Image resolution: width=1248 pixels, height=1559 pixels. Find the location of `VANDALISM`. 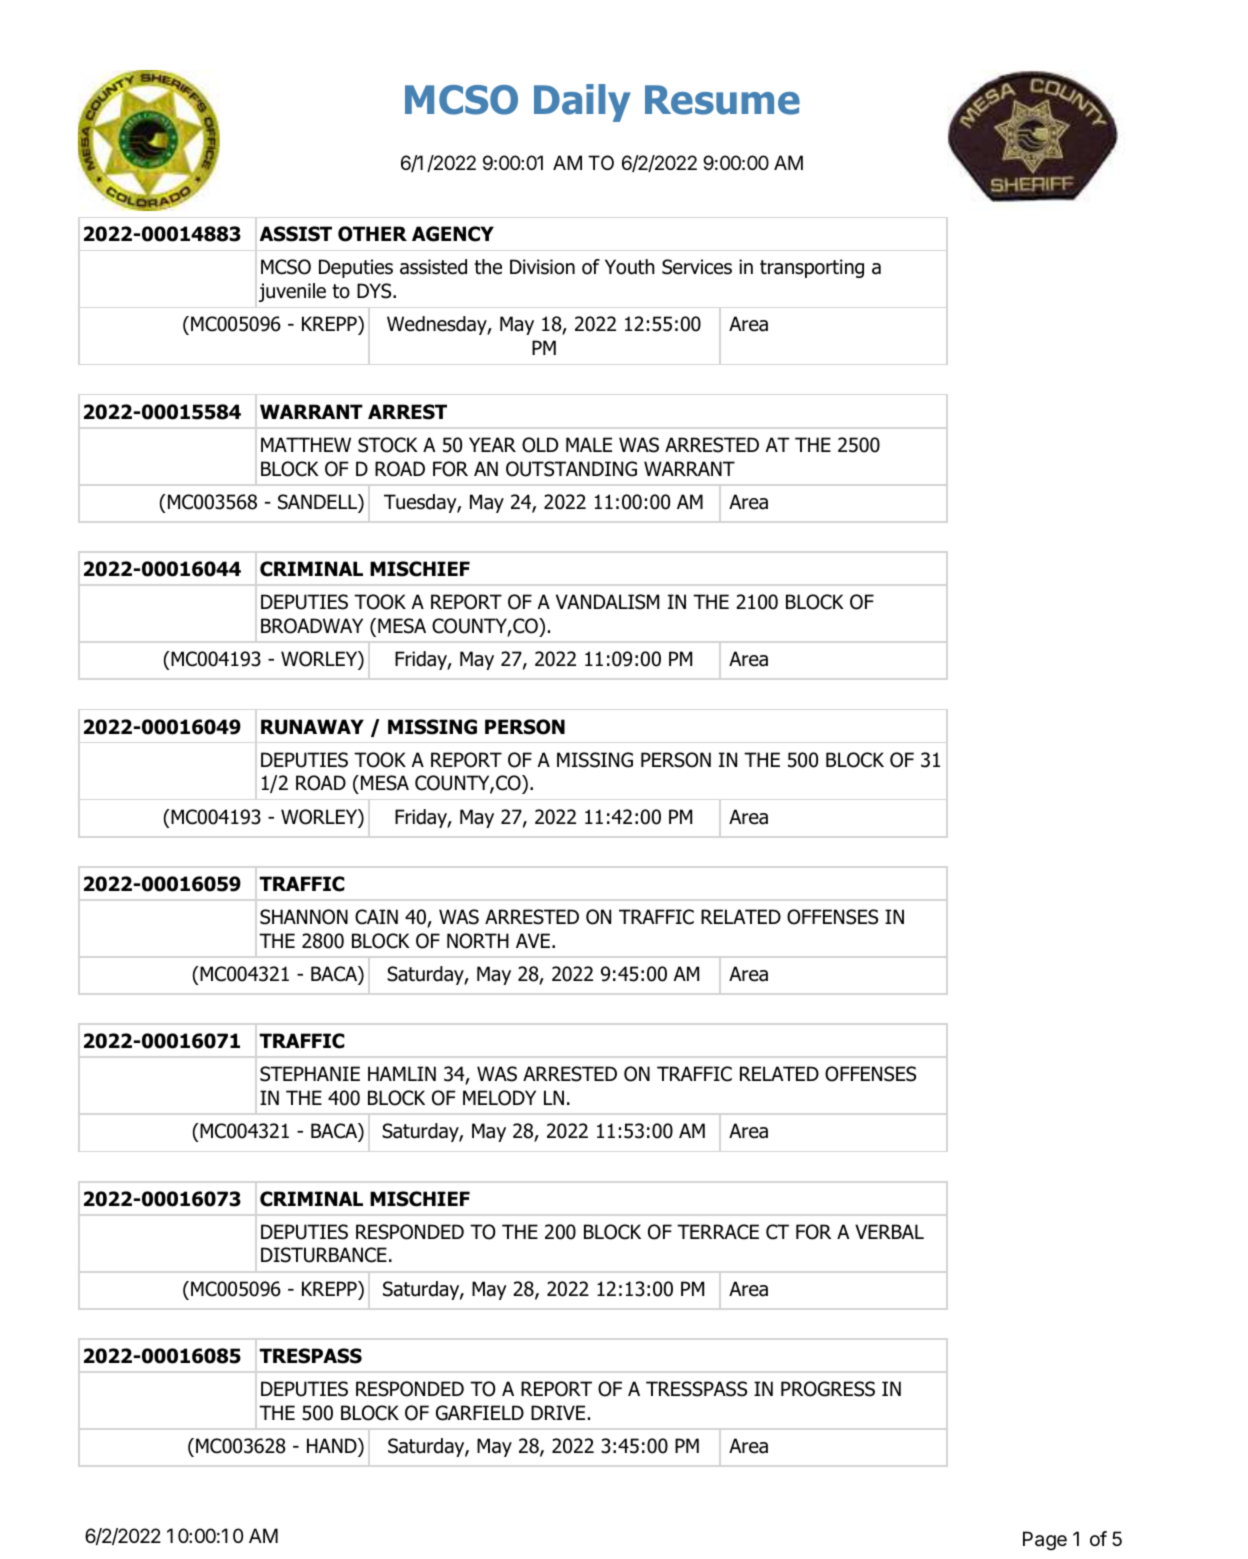

VANDALISM is located at coordinates (607, 602).
